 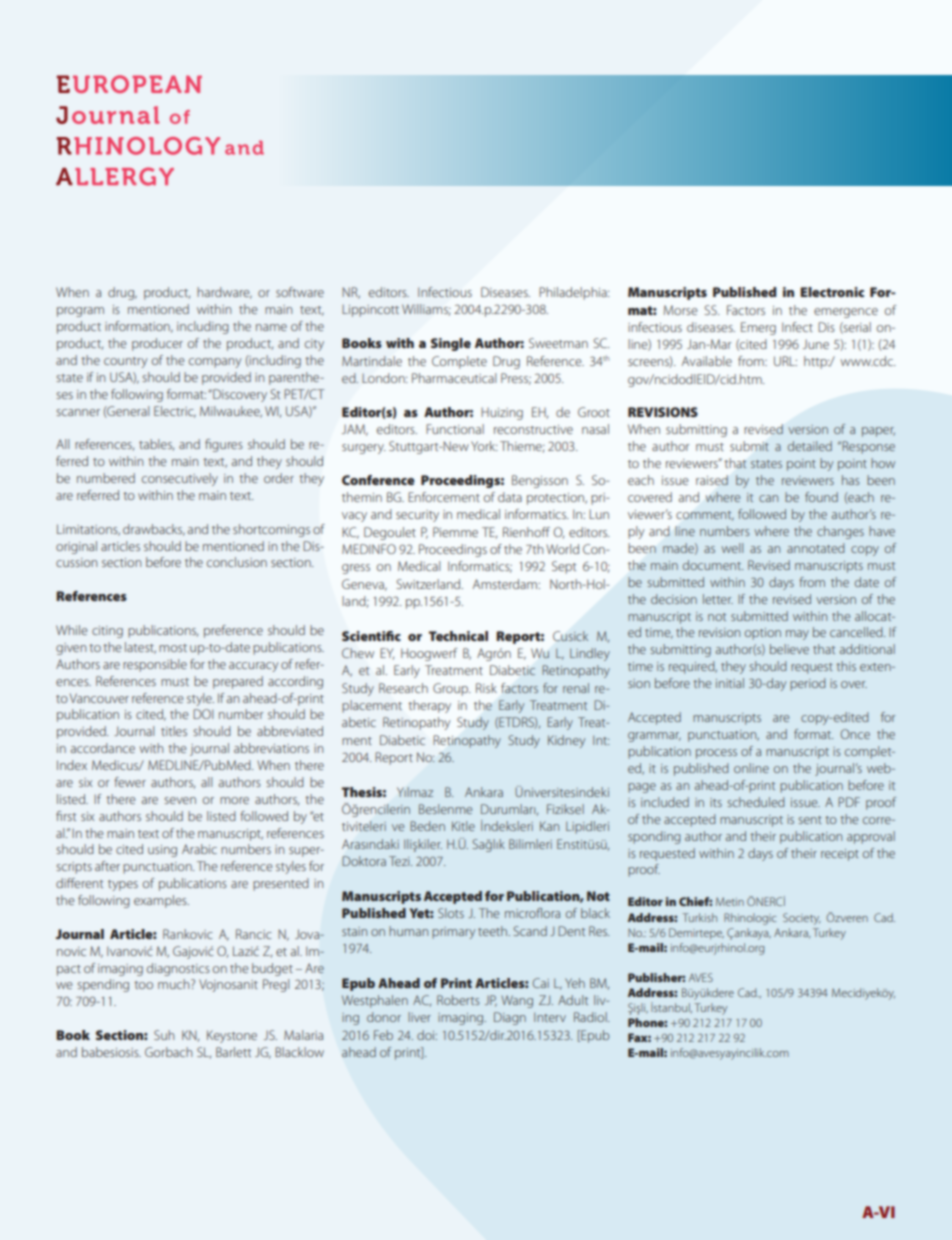 What do you see at coordinates (716, 754) in the screenshot?
I see `process` at bounding box center [716, 754].
